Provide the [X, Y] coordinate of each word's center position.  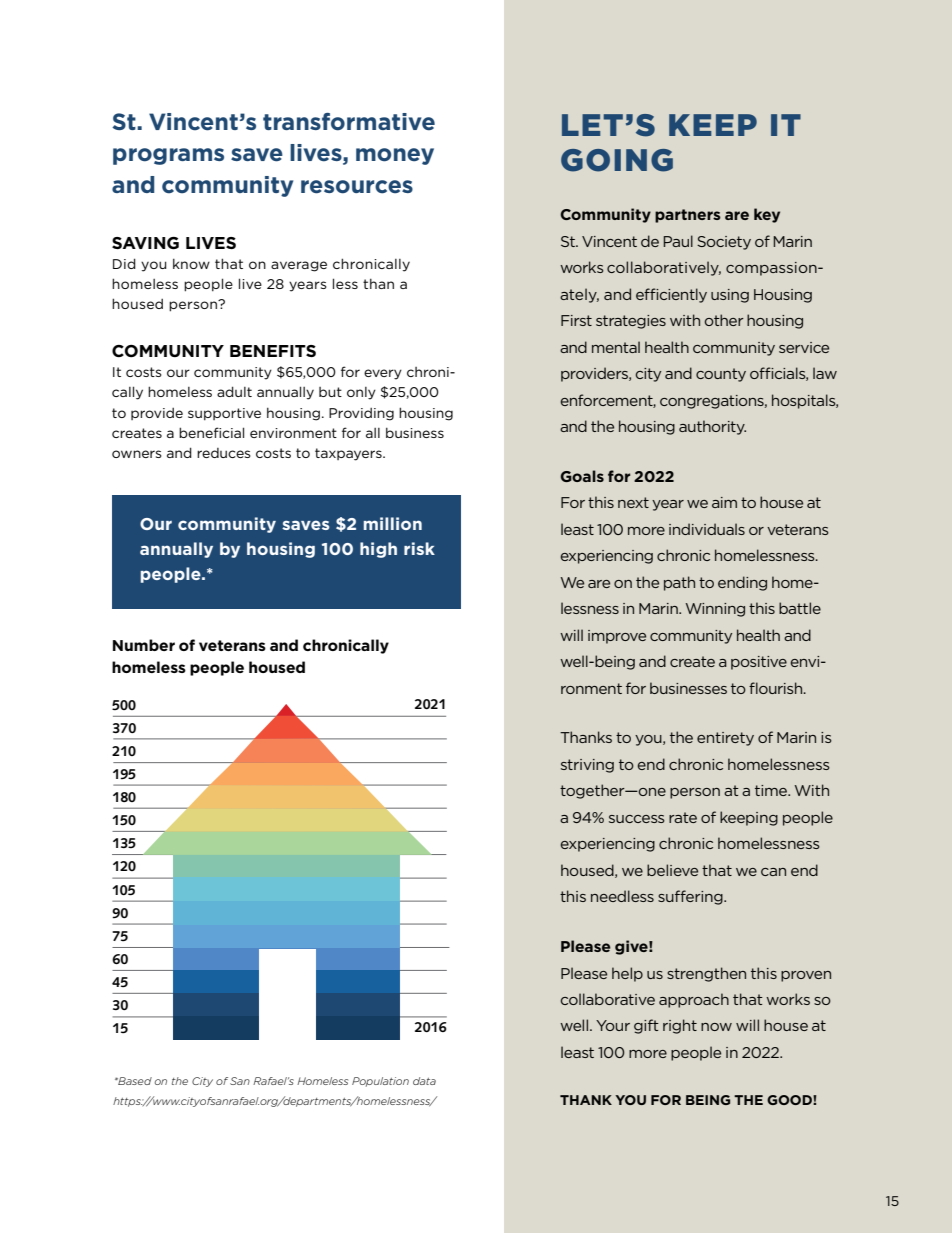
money [395, 156]
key [767, 215]
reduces [224, 453]
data [424, 1081]
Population [380, 1082]
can [773, 872]
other [724, 320]
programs [168, 156]
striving [587, 766]
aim [724, 502]
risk [419, 548]
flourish [777, 688]
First [576, 320]
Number [144, 645]
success [637, 819]
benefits [273, 351]
